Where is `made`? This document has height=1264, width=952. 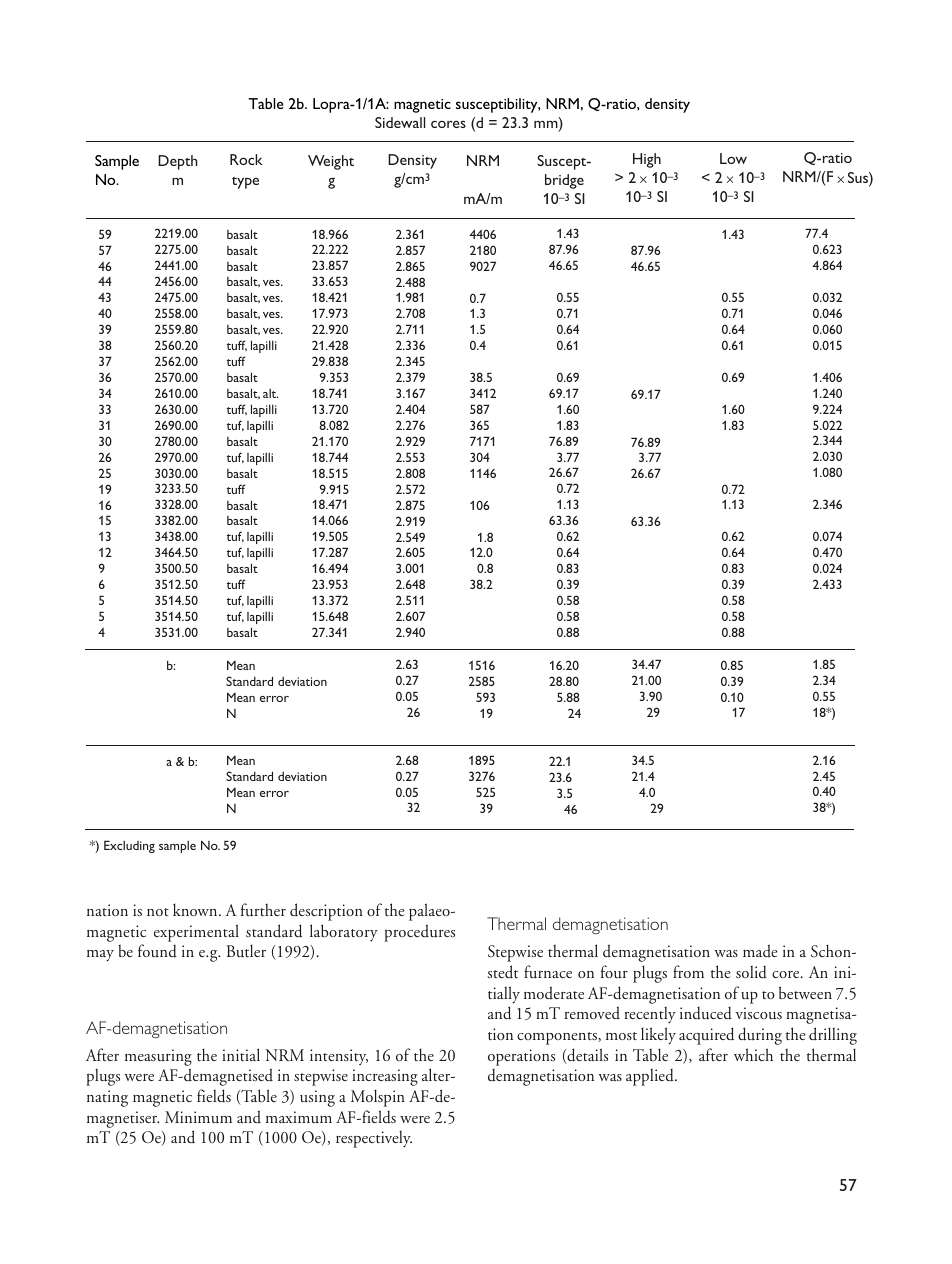 made is located at coordinates (760, 950).
